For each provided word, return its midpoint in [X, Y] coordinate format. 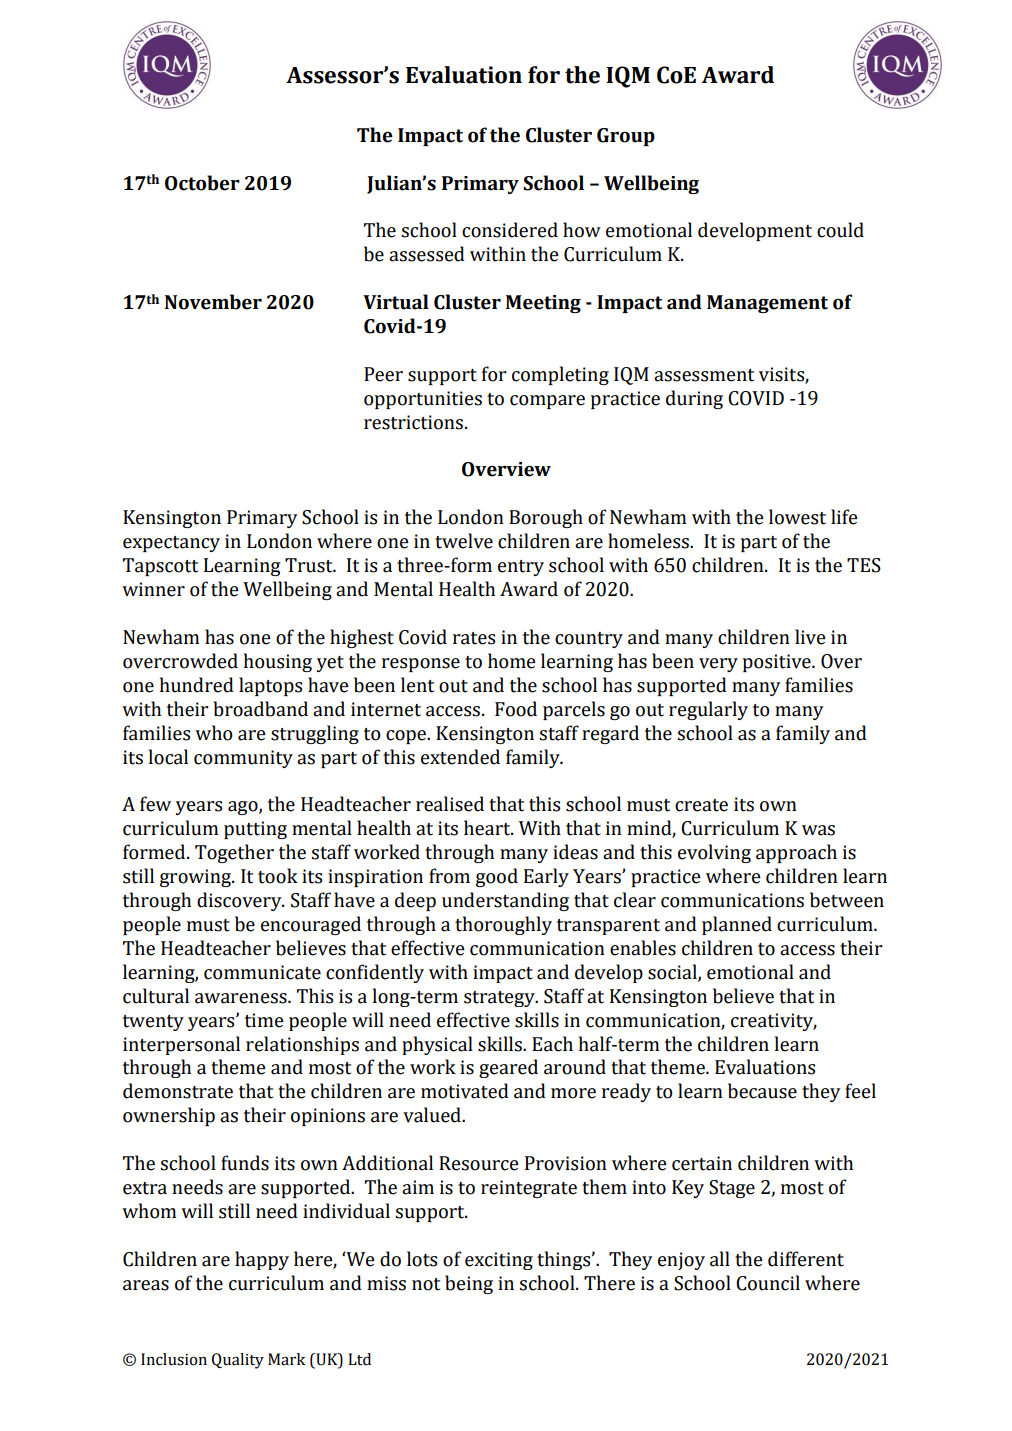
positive [778, 663]
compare [547, 402]
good [497, 877]
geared [508, 1068]
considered [510, 230]
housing [278, 662]
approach [796, 853]
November [213, 302]
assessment [704, 375]
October [202, 183]
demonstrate [178, 1091]
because [762, 1091]
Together [234, 853]
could [840, 230]
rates [474, 638]
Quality [238, 1361]
